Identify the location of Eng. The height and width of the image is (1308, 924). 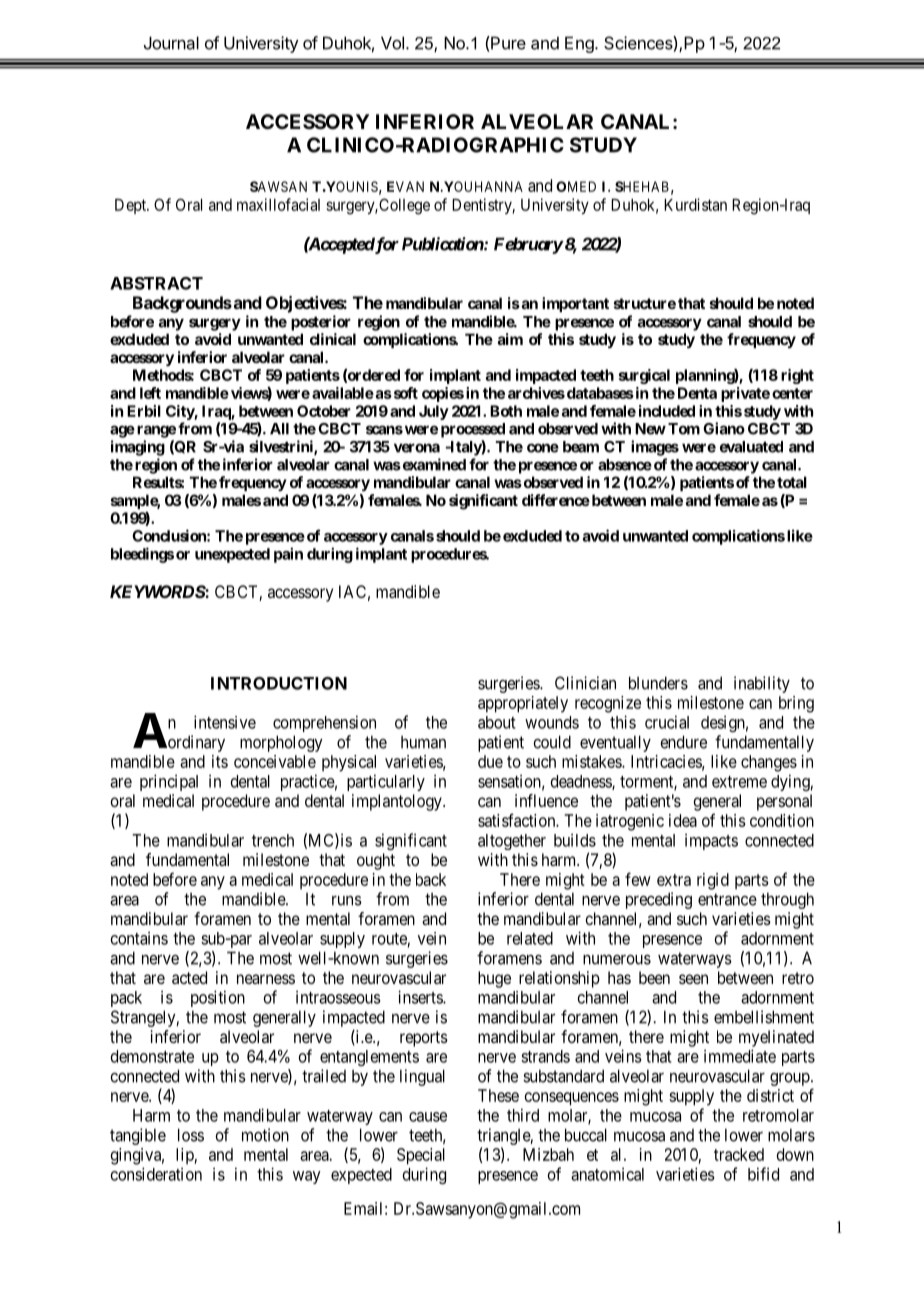
(580, 44).
